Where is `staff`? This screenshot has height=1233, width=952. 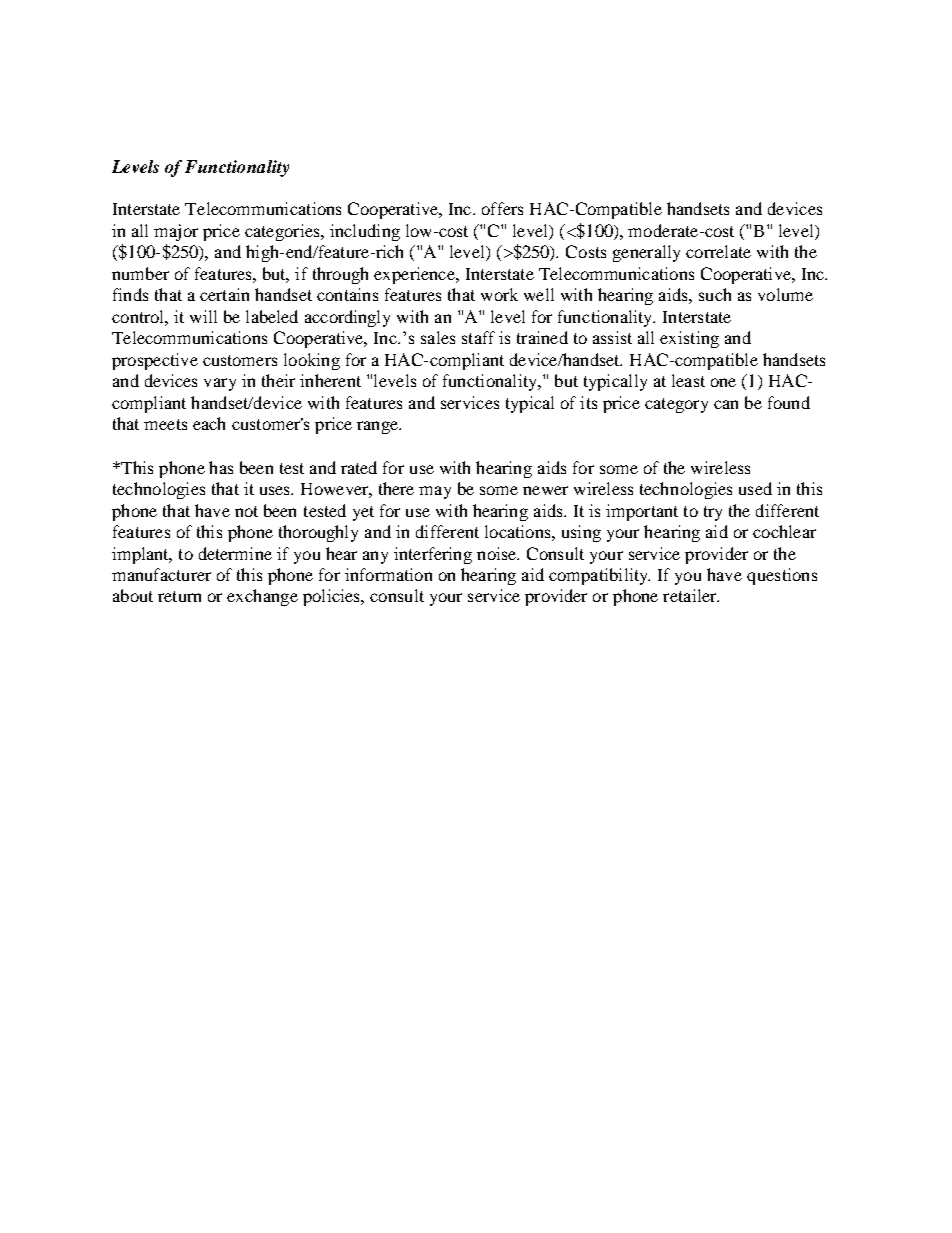
staff is located at coordinates (478, 337).
